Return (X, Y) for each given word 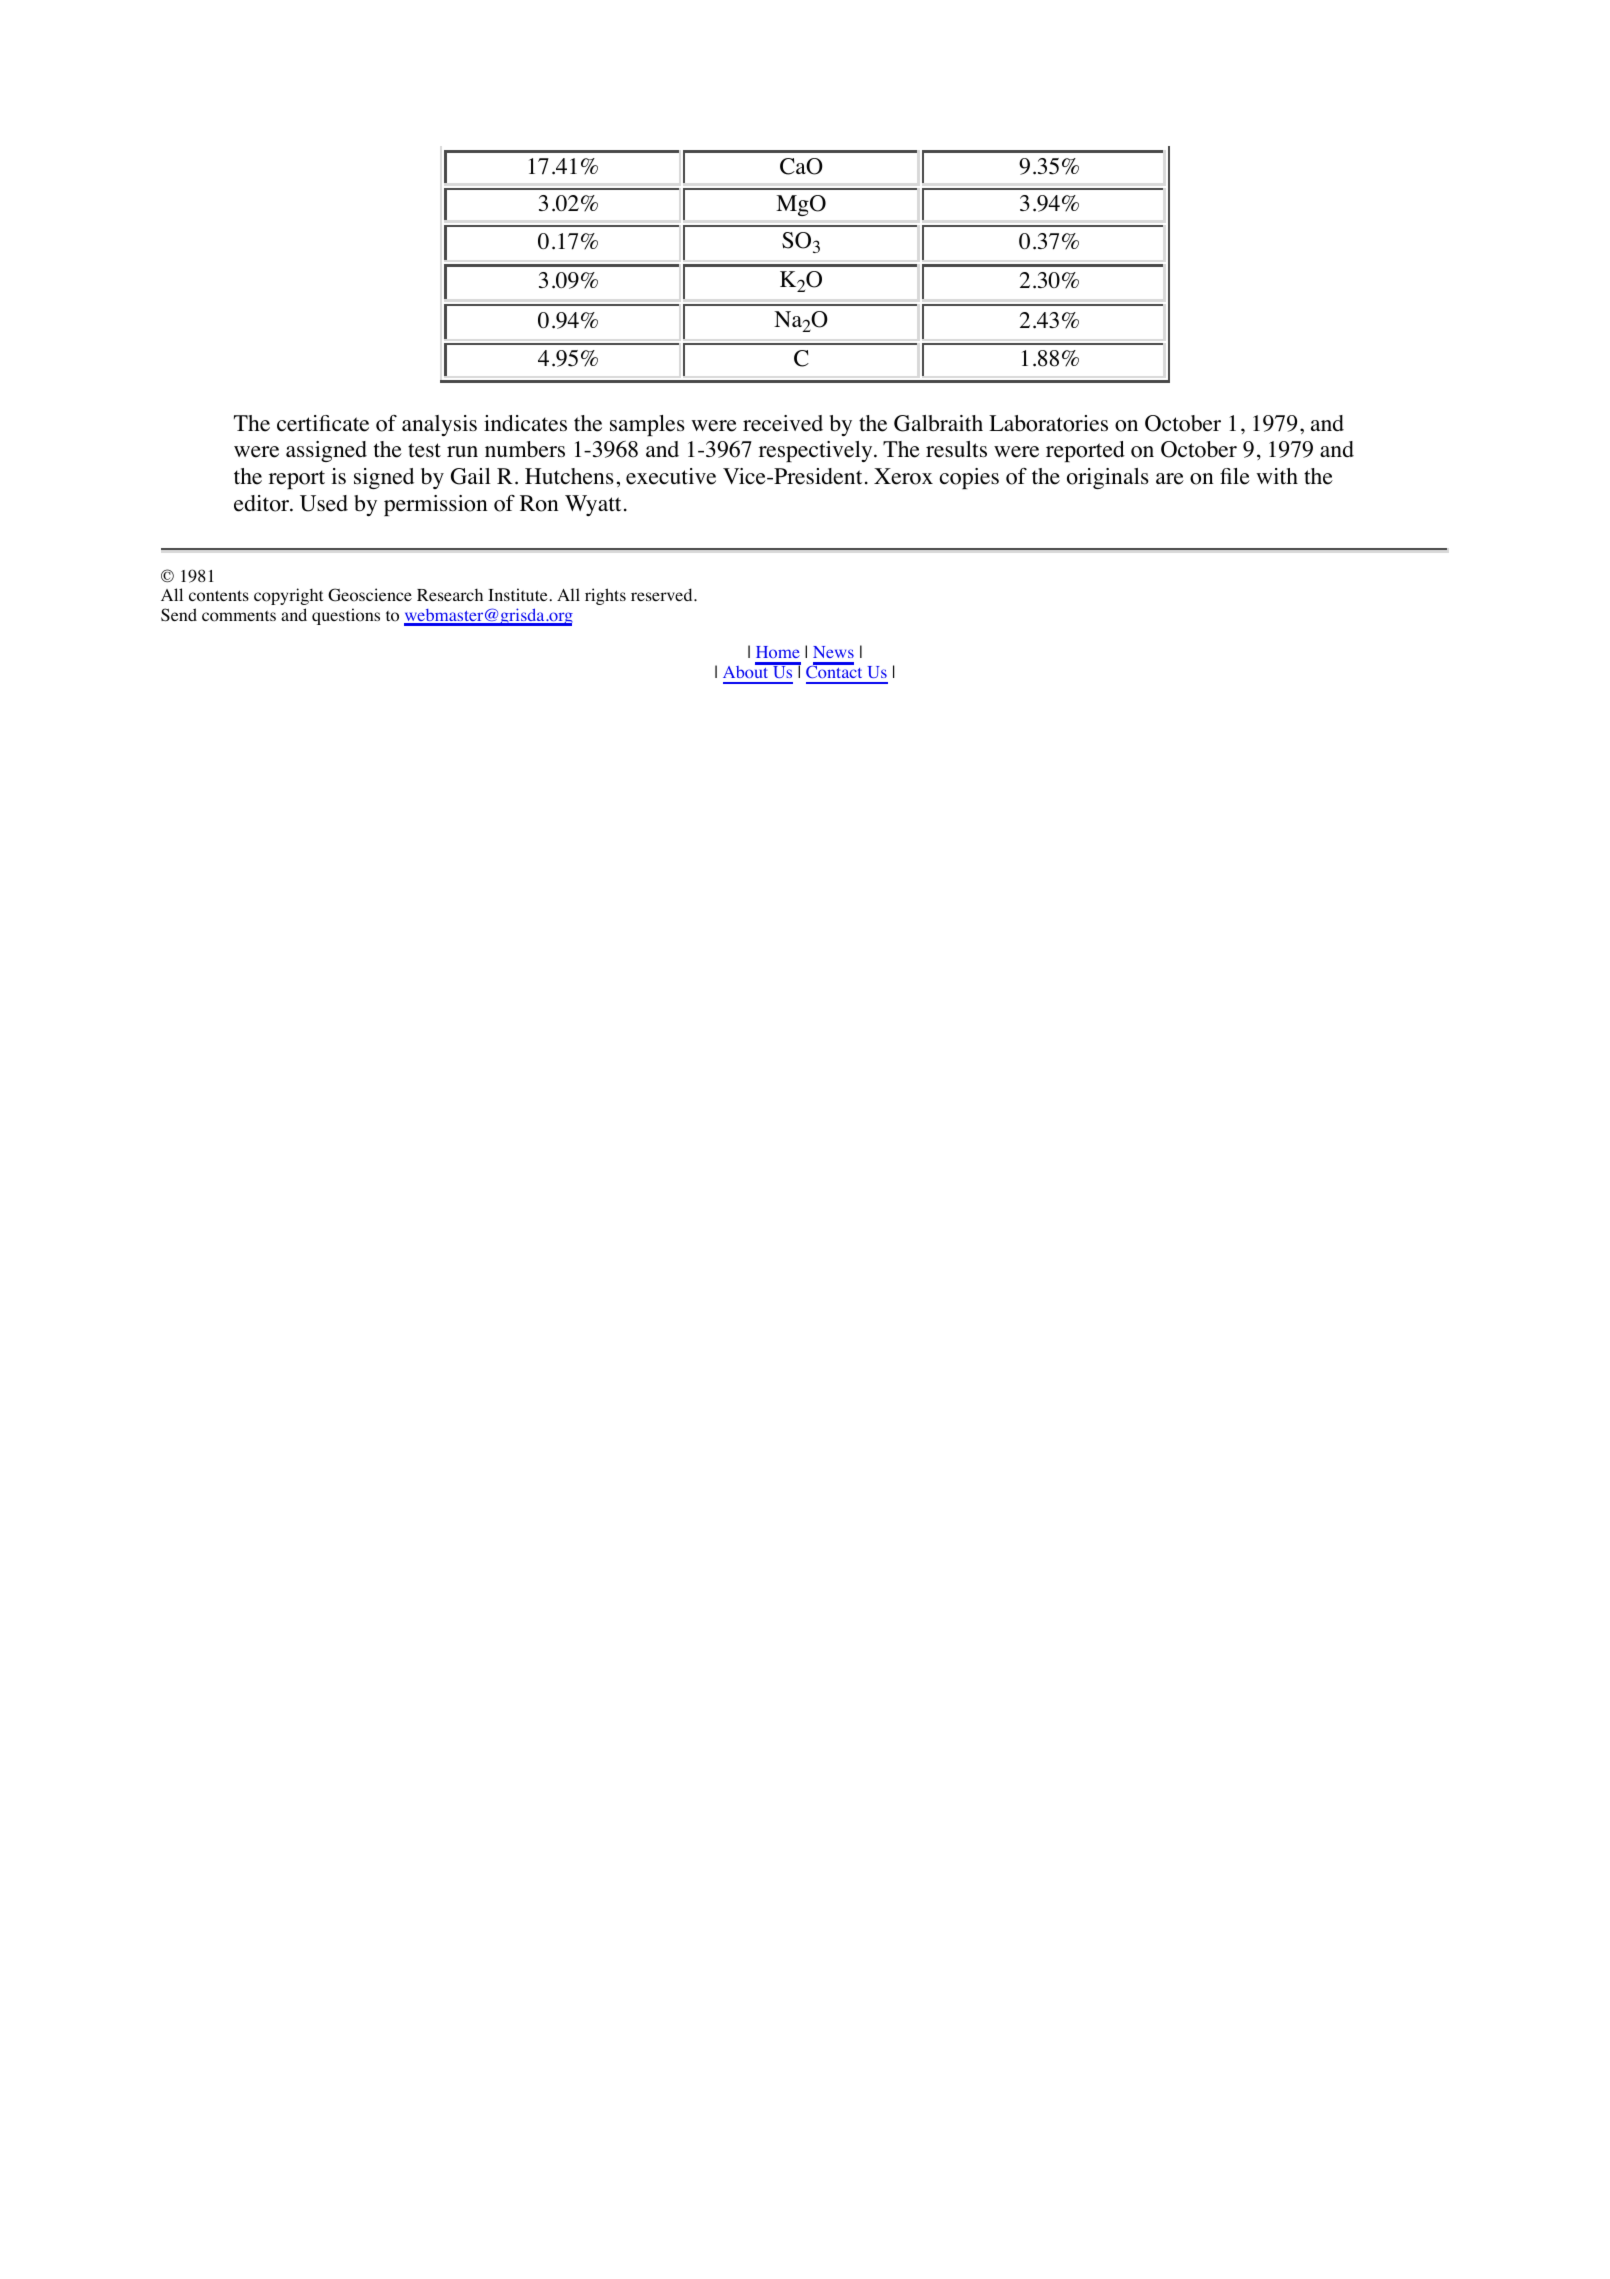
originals (1108, 478)
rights (605, 596)
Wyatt (593, 505)
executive (671, 476)
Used (324, 503)
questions (346, 616)
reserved (663, 594)
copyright (288, 596)
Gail (471, 476)
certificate (323, 423)
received (783, 423)
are (1170, 479)
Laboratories (1048, 423)
